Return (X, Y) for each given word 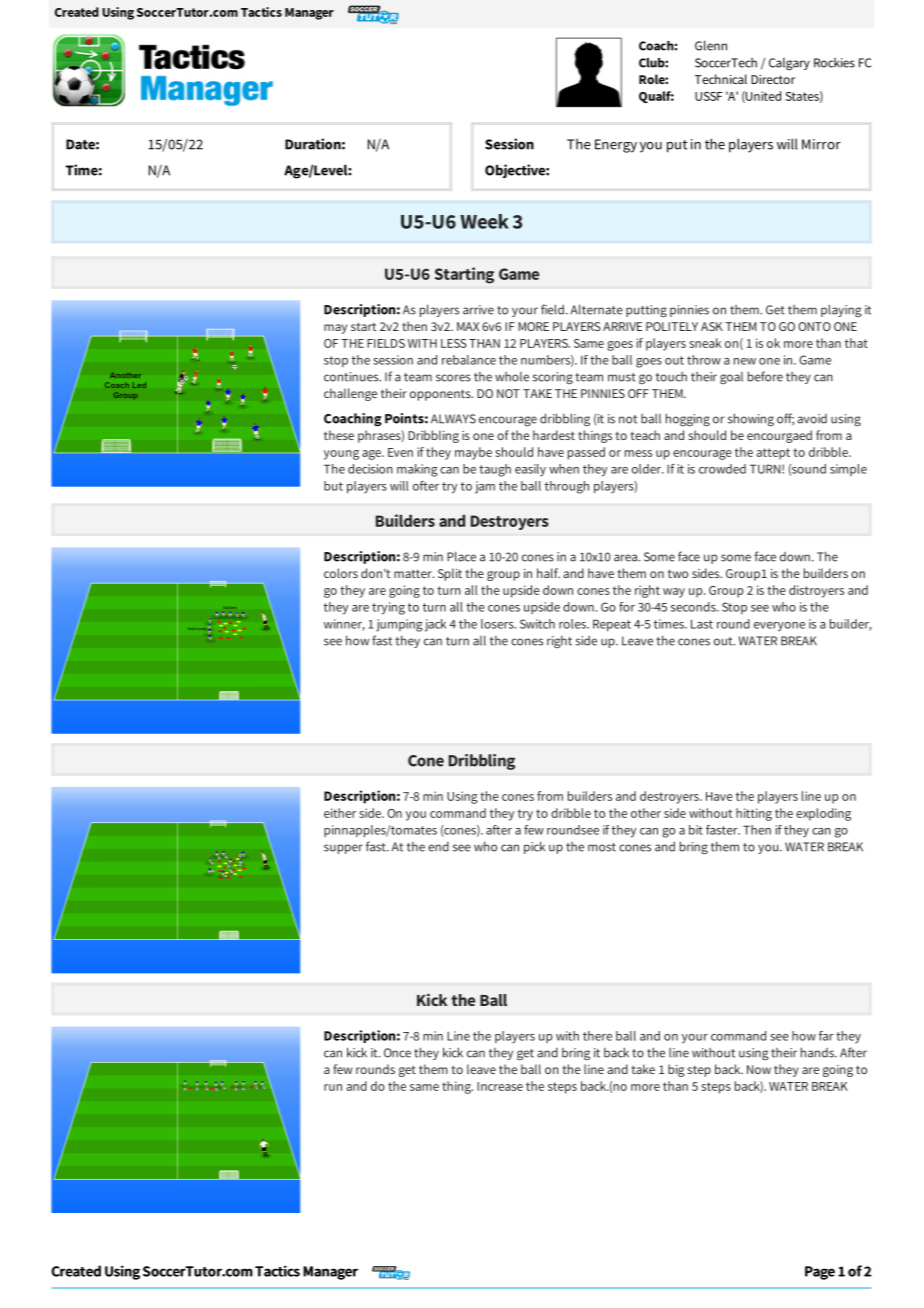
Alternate (596, 309)
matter (414, 573)
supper (343, 849)
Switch (537, 624)
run (333, 1087)
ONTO (814, 326)
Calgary (789, 64)
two (678, 573)
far (826, 1036)
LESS (454, 343)
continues (352, 377)
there (597, 1036)
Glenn (711, 45)
